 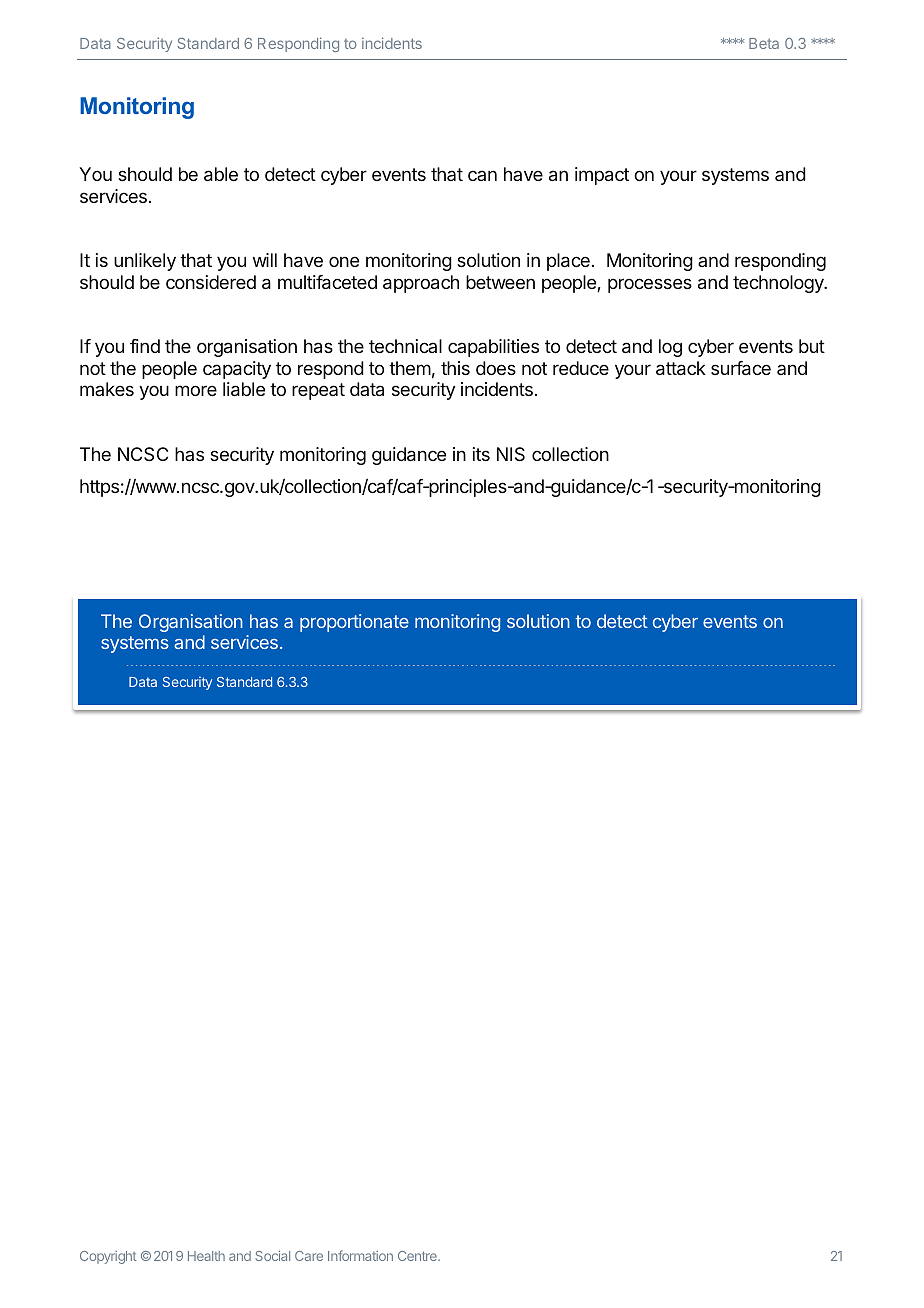 What do you see at coordinates (206, 1256) in the screenshot?
I see `Health` at bounding box center [206, 1256].
